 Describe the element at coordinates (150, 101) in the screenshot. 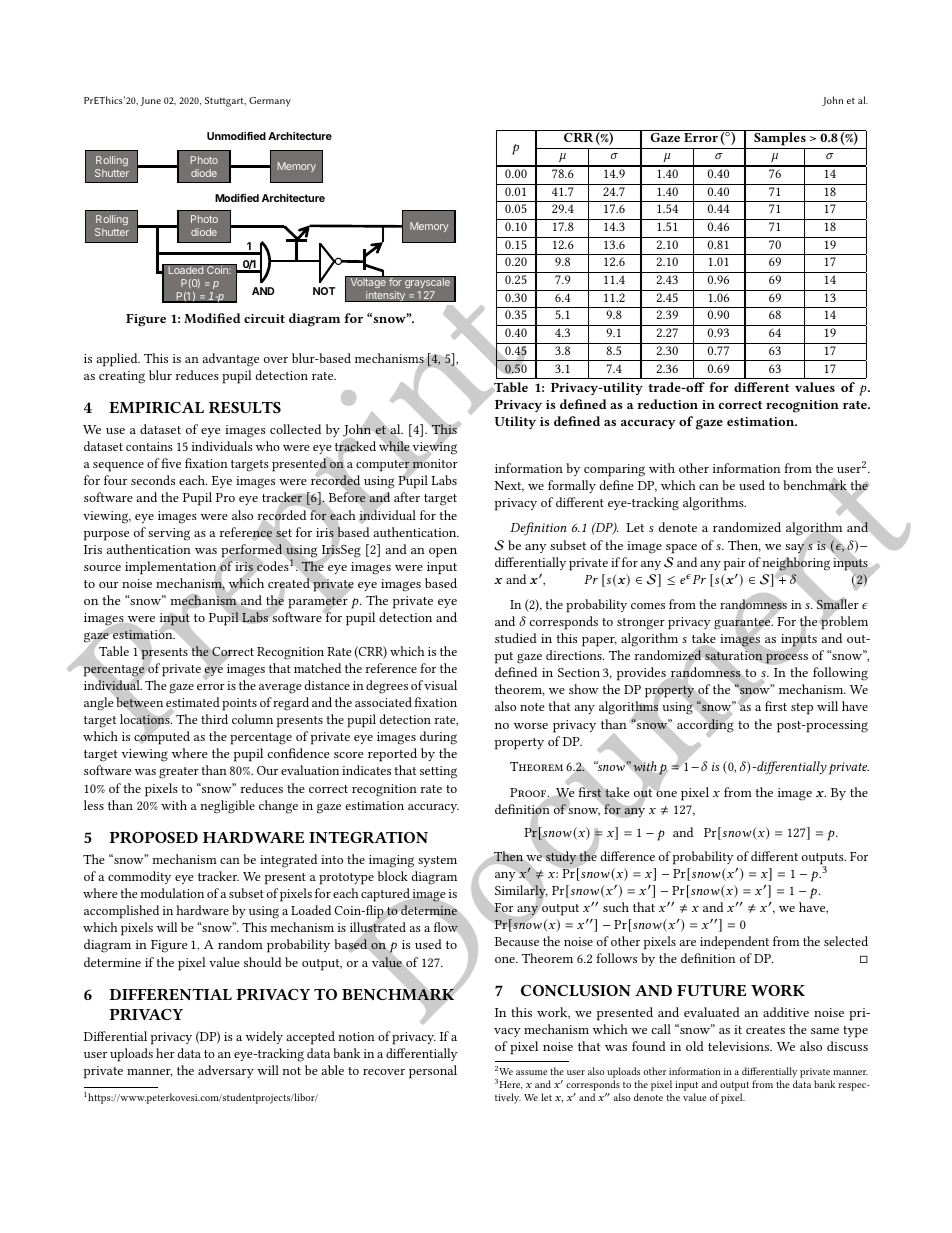

I see `June` at that location.
